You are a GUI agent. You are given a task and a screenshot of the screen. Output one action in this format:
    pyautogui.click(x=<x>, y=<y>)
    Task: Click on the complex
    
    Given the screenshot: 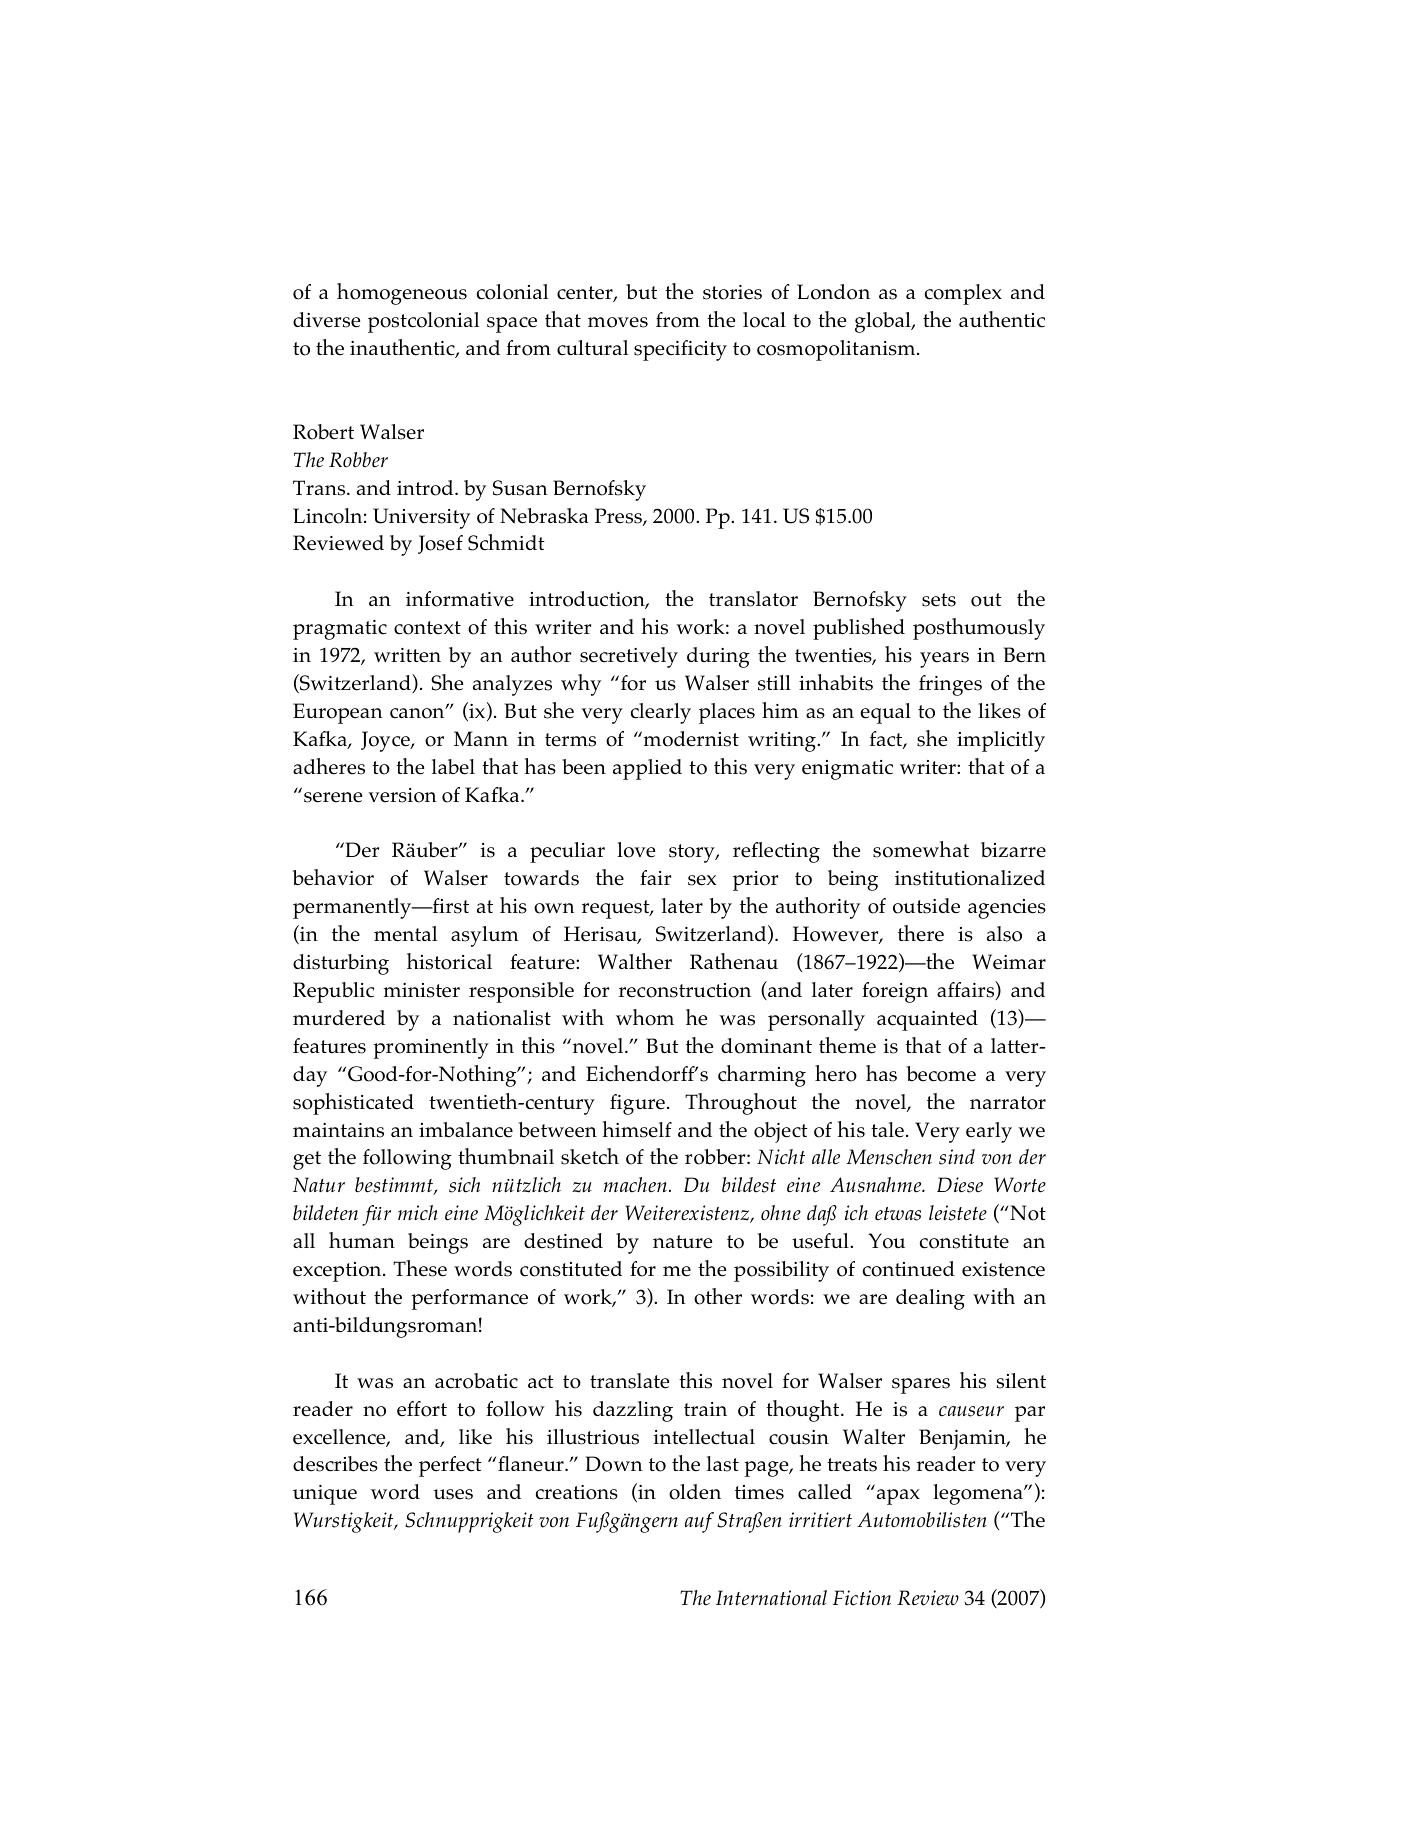 What is the action you would take?
    pyautogui.click(x=963, y=294)
